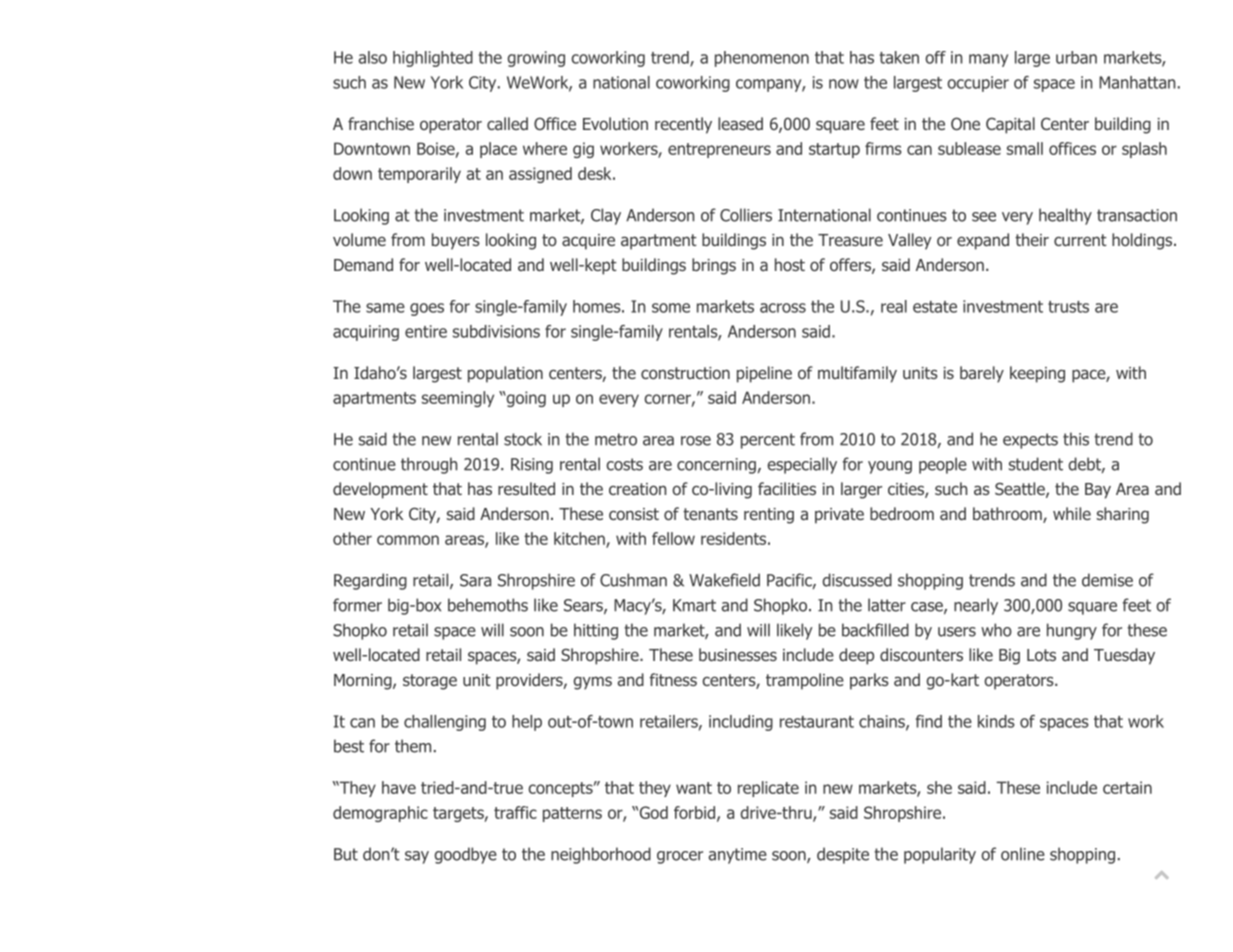 Image resolution: width=1233 pixels, height=952 pixels. I want to click on trusts, so click(1068, 307).
